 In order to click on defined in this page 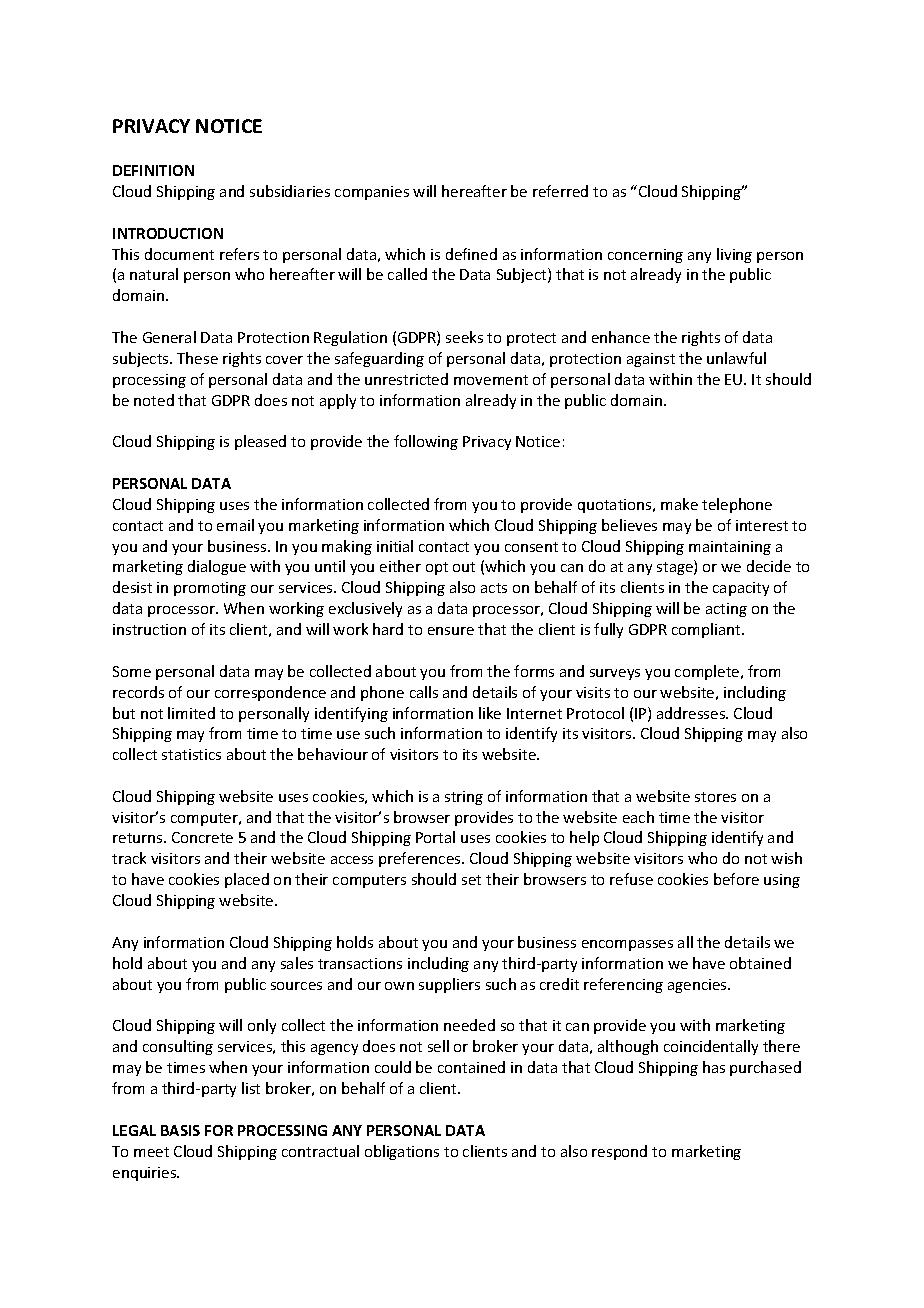, I will do `click(471, 254)`.
